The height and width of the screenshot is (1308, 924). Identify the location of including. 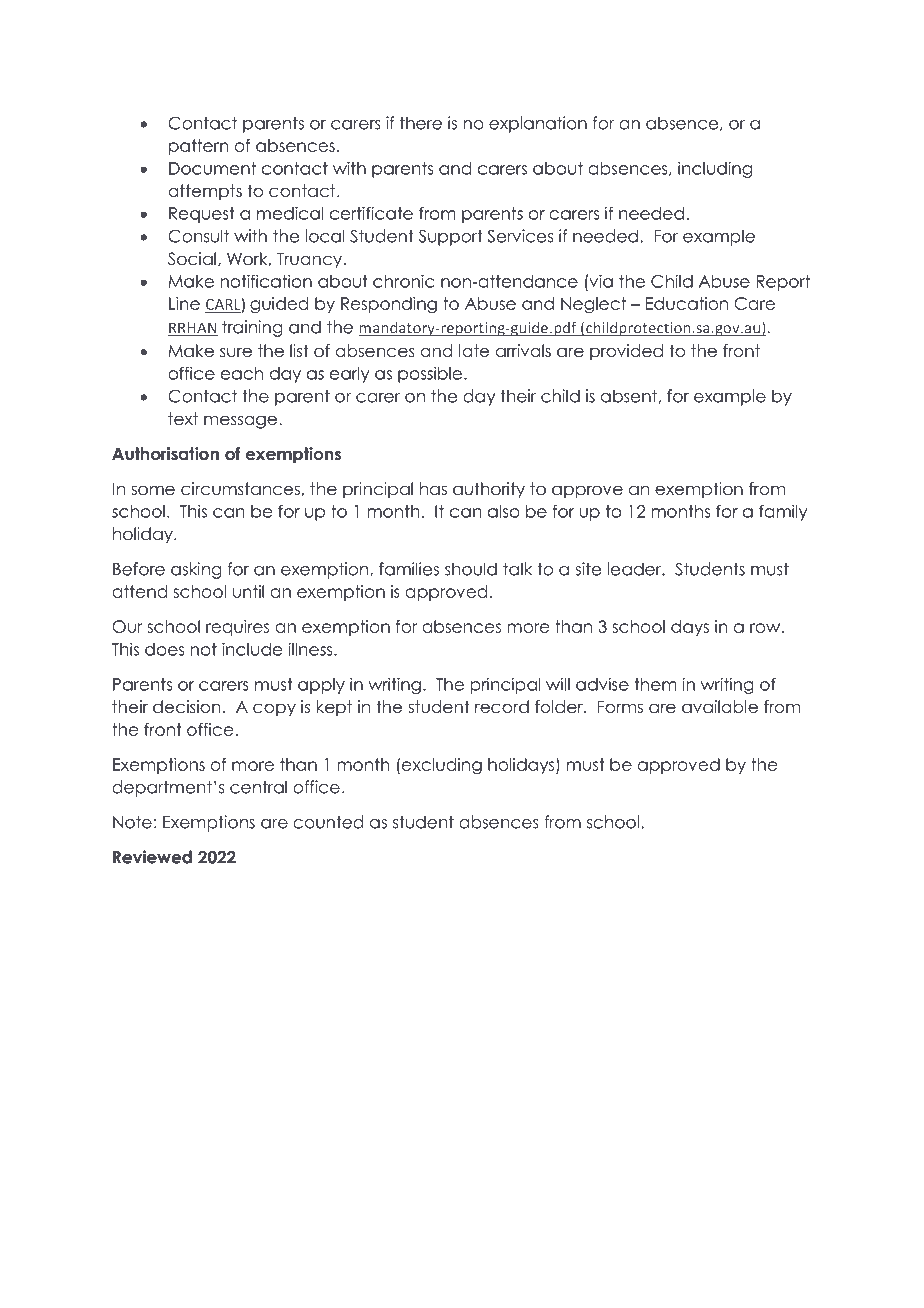
(715, 169).
